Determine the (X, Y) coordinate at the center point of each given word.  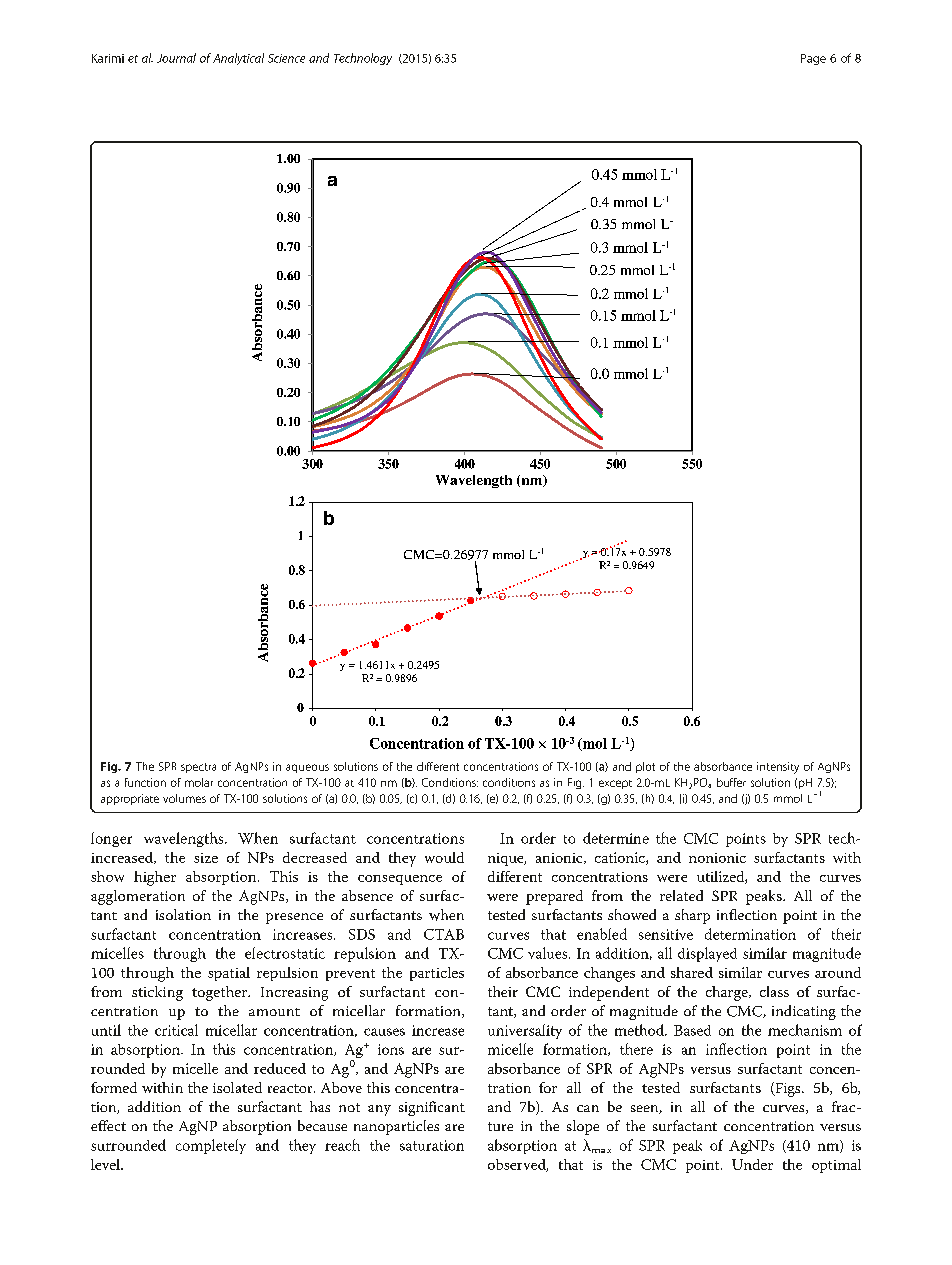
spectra (198, 768)
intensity (778, 768)
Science (286, 58)
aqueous (307, 768)
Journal (176, 58)
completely (211, 1146)
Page (813, 59)
